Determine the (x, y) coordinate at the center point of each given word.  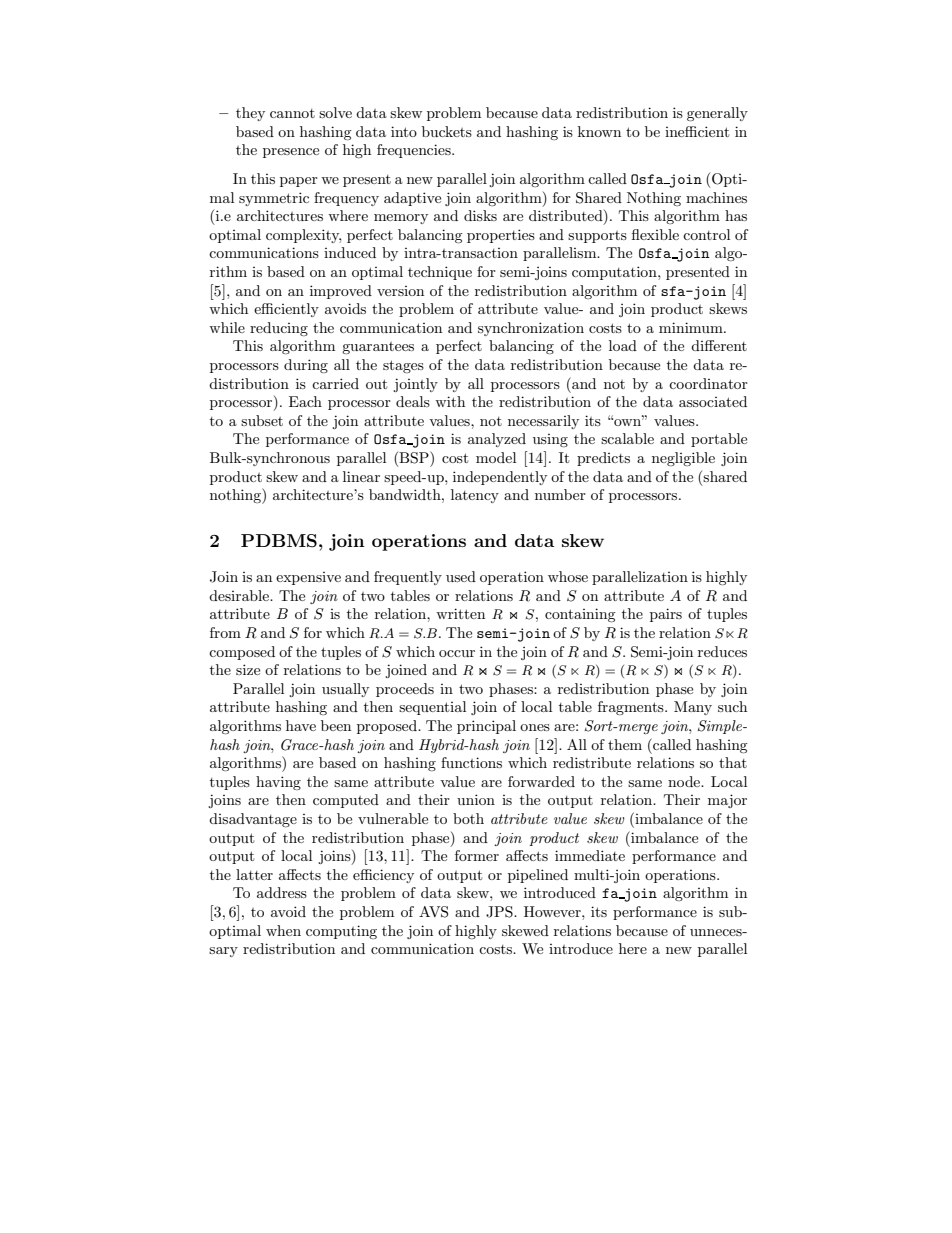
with (450, 401)
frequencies (415, 151)
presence (291, 153)
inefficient (697, 131)
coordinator (708, 383)
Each (305, 401)
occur (457, 653)
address (282, 892)
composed (242, 653)
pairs (666, 615)
